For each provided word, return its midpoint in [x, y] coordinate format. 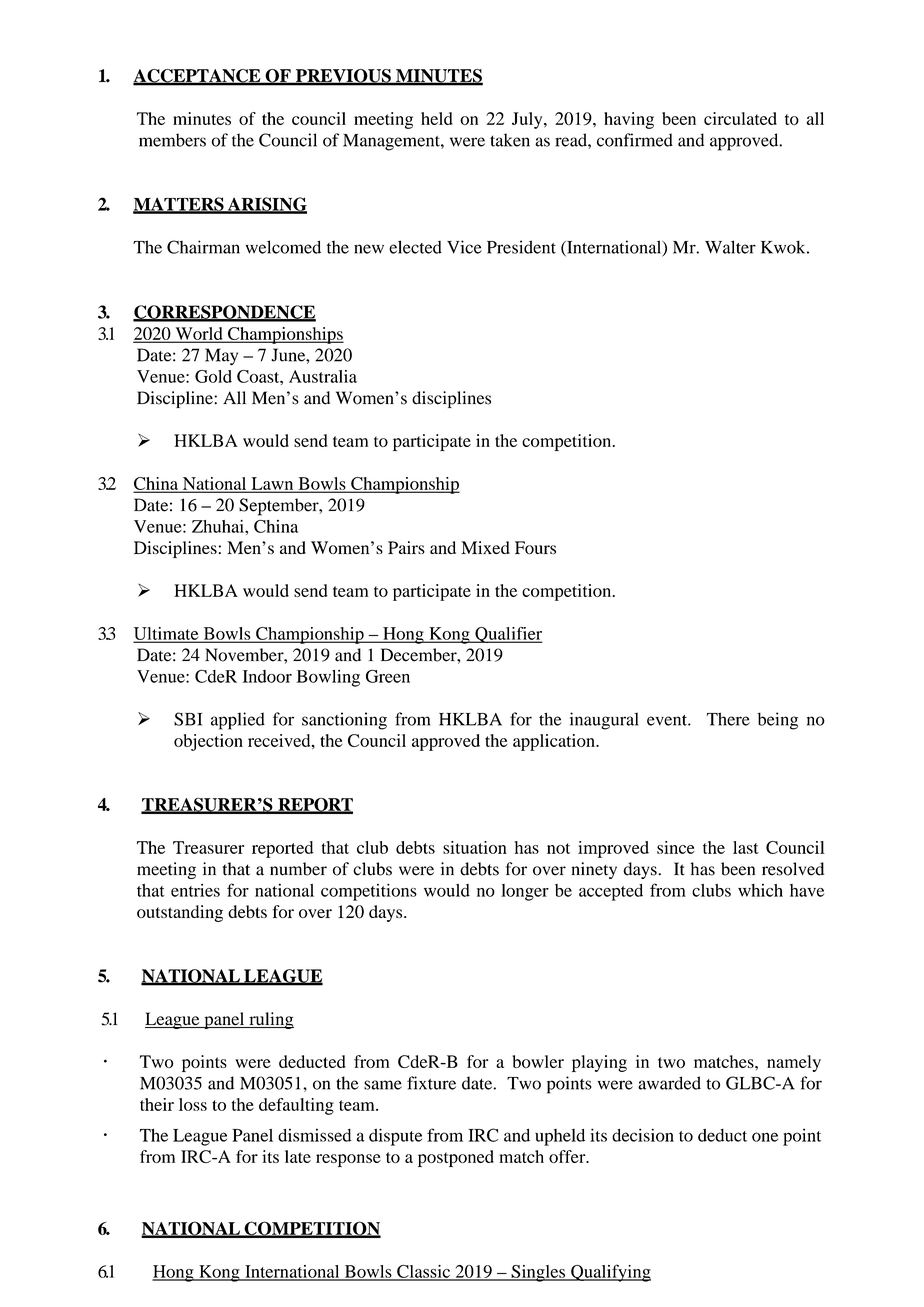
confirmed [635, 140]
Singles [538, 1273]
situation [475, 847]
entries [195, 890]
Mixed [485, 547]
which [760, 890]
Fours [535, 547]
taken [510, 140]
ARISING [266, 205]
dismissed [315, 1135]
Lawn [272, 484]
